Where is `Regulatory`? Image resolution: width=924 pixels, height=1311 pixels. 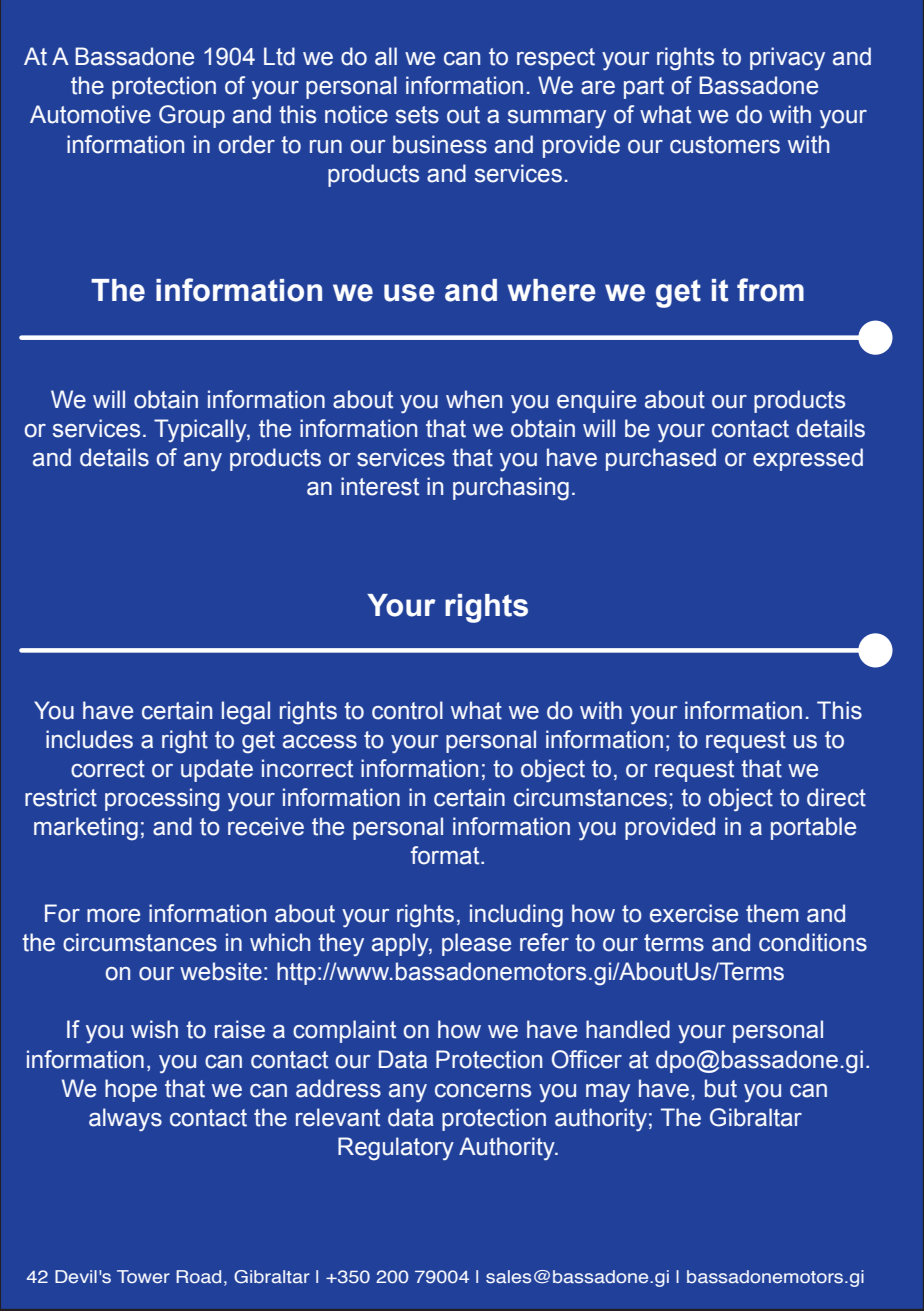
Regulatory is located at coordinates (396, 1149).
